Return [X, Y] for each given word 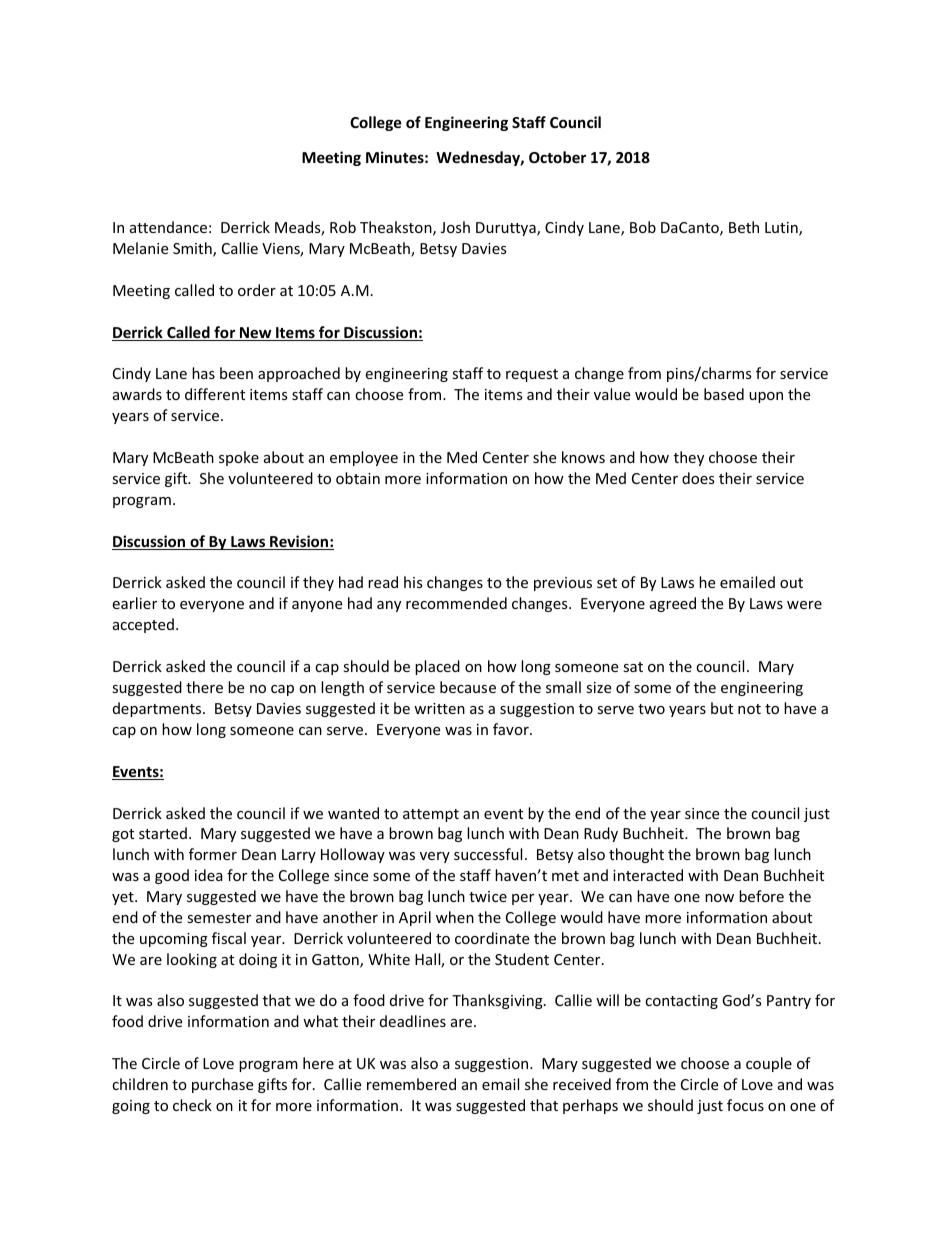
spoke [239, 458]
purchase [222, 1085]
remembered [411, 1084]
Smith [193, 249]
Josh [455, 227]
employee [364, 458]
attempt [431, 815]
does [698, 478]
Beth [744, 227]
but [722, 708]
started [163, 833]
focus [745, 1105]
